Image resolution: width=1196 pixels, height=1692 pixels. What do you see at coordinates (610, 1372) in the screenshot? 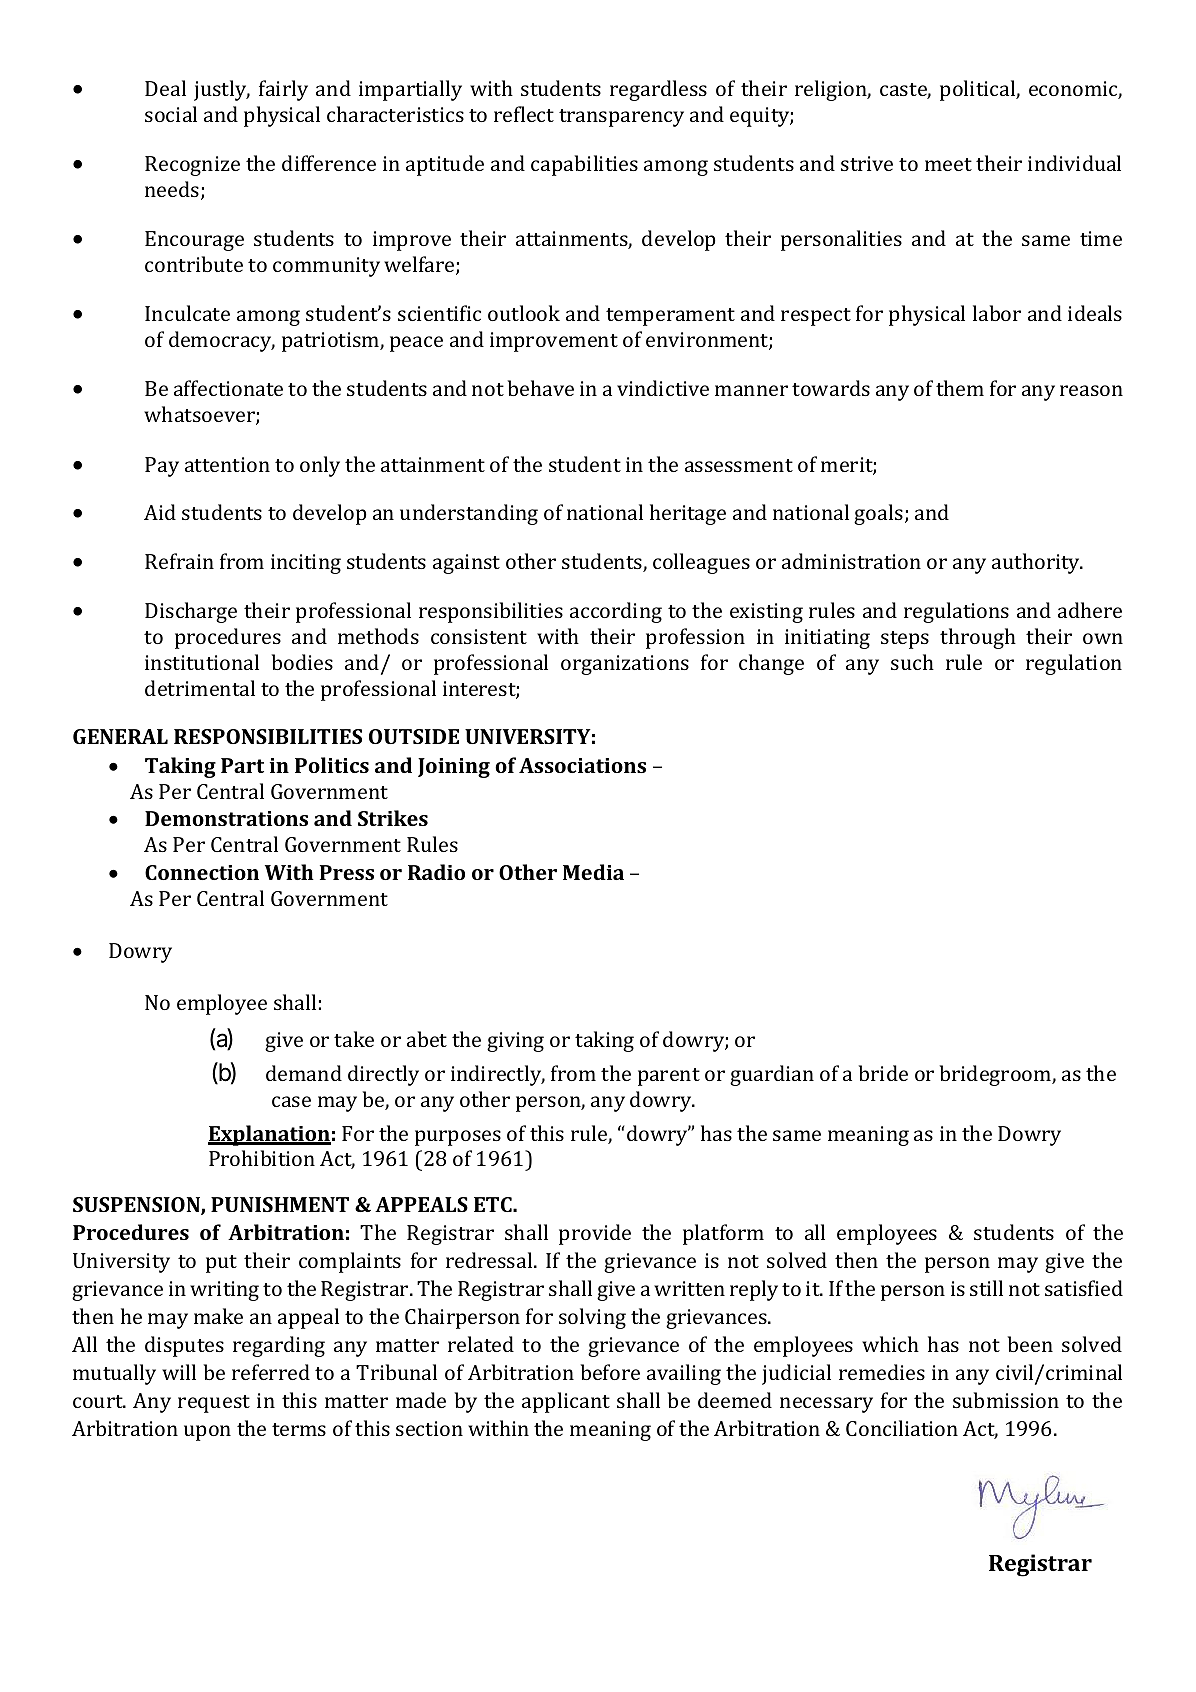
I see `before` at bounding box center [610, 1372].
